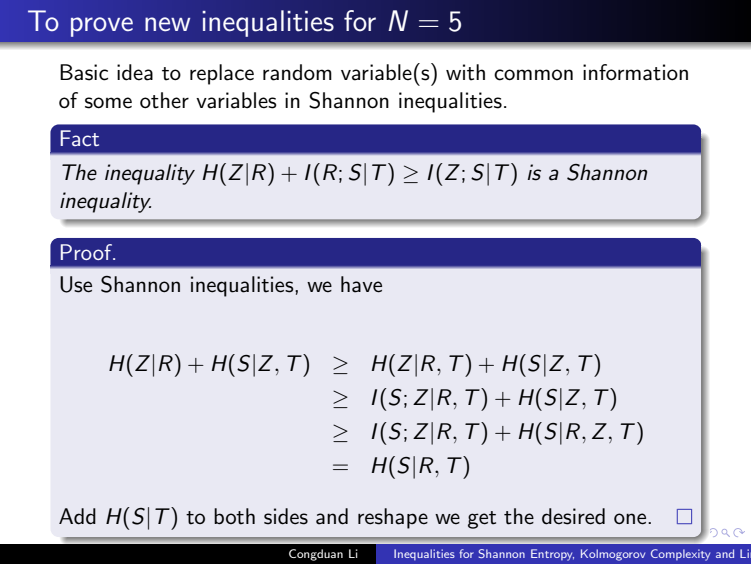  Describe the element at coordinates (635, 72) in the page. I see `information` at that location.
